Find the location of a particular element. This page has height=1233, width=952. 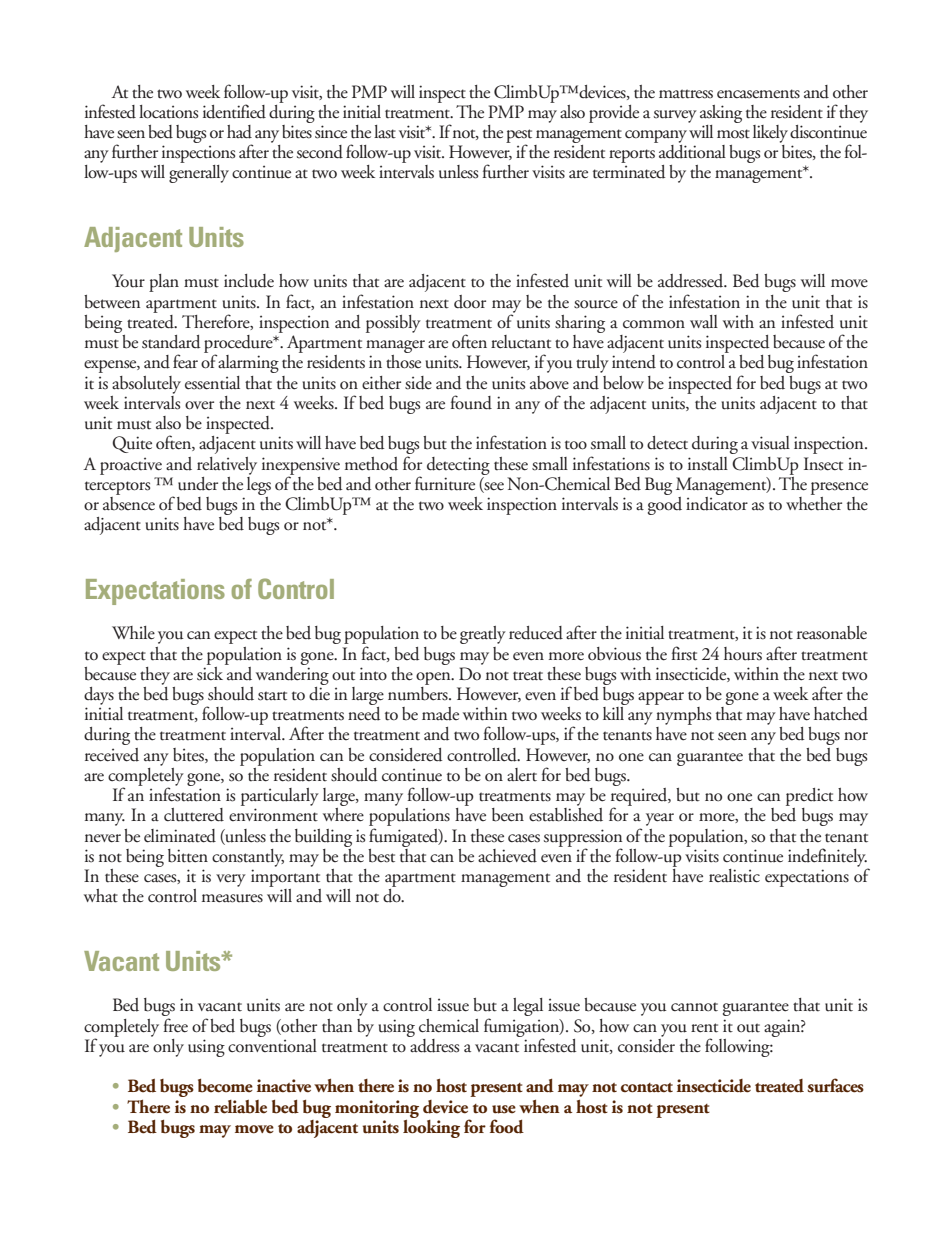

become is located at coordinates (225, 1086).
